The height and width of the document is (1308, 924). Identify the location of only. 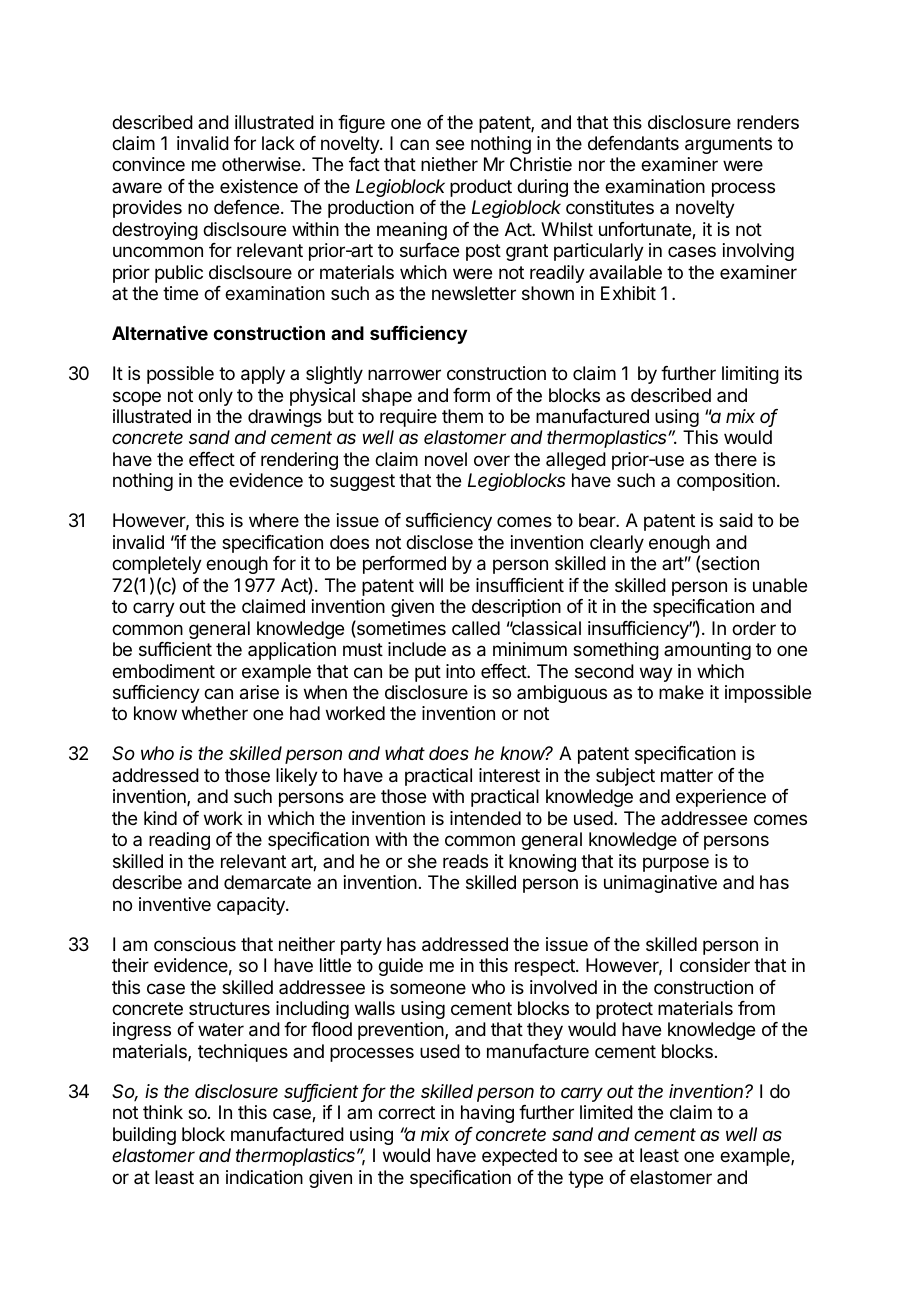
(215, 397).
